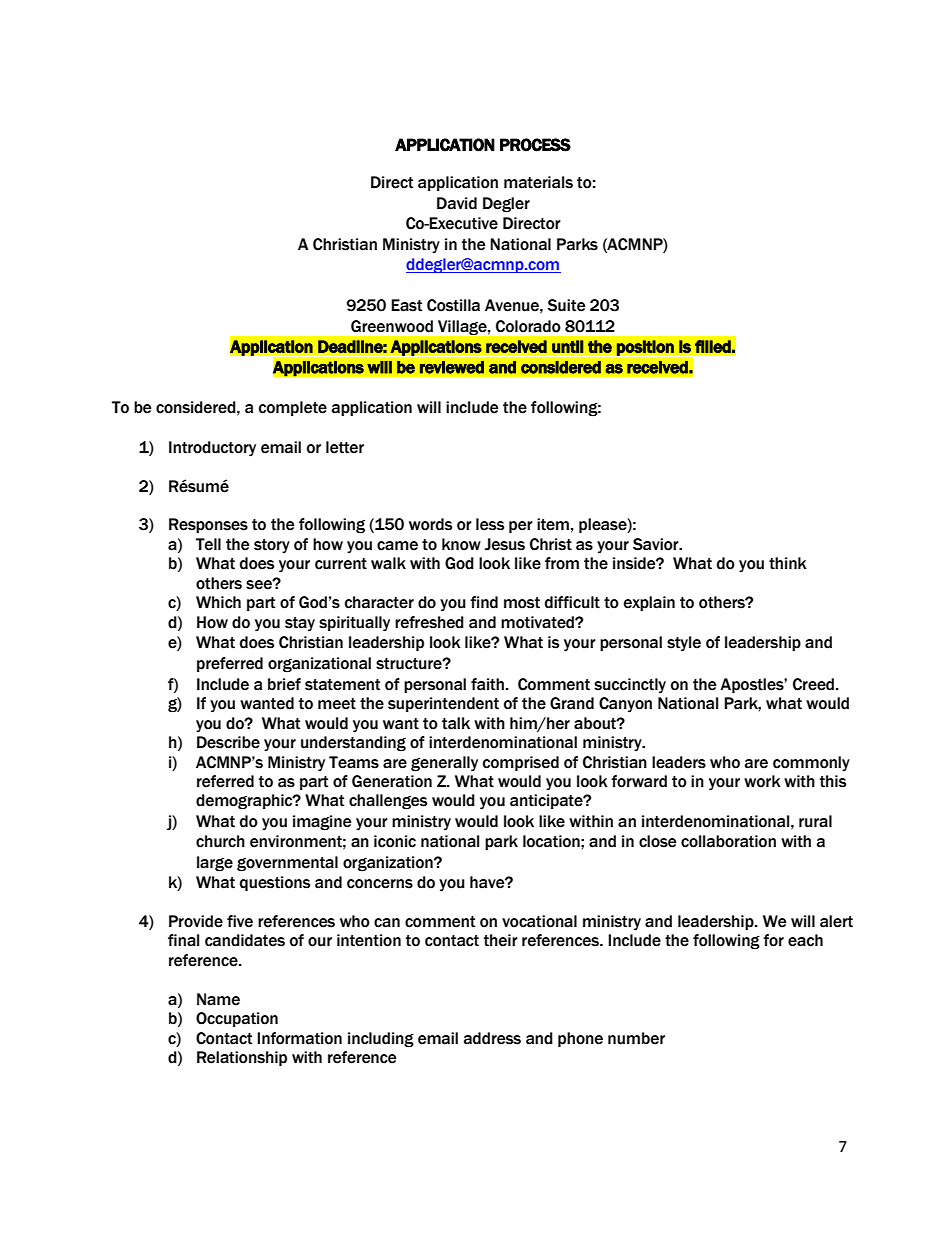 Image resolution: width=952 pixels, height=1233 pixels. What do you see at coordinates (535, 145) in the screenshot?
I see `PROCESS` at bounding box center [535, 145].
